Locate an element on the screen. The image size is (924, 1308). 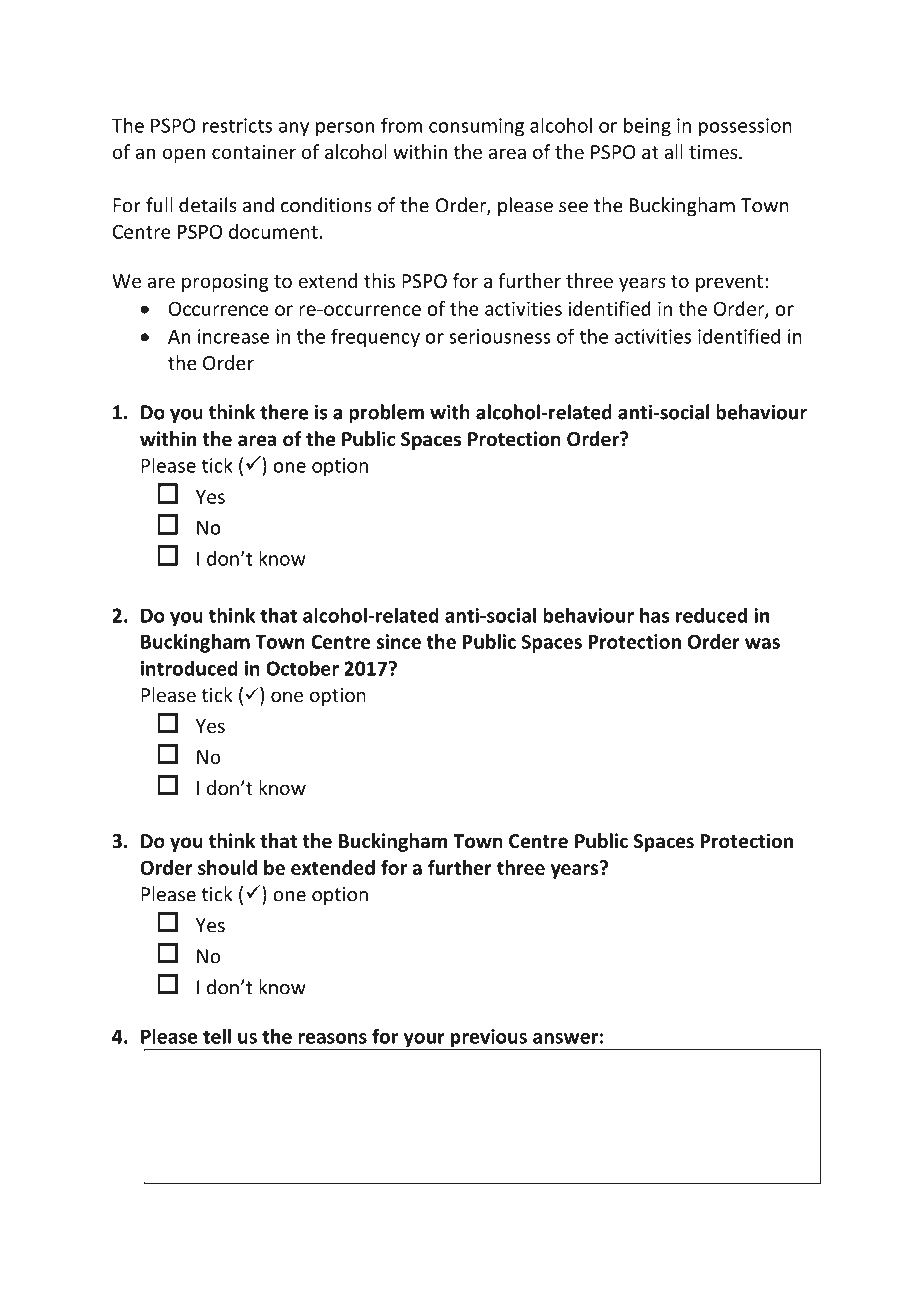
consuming is located at coordinates (476, 127).
